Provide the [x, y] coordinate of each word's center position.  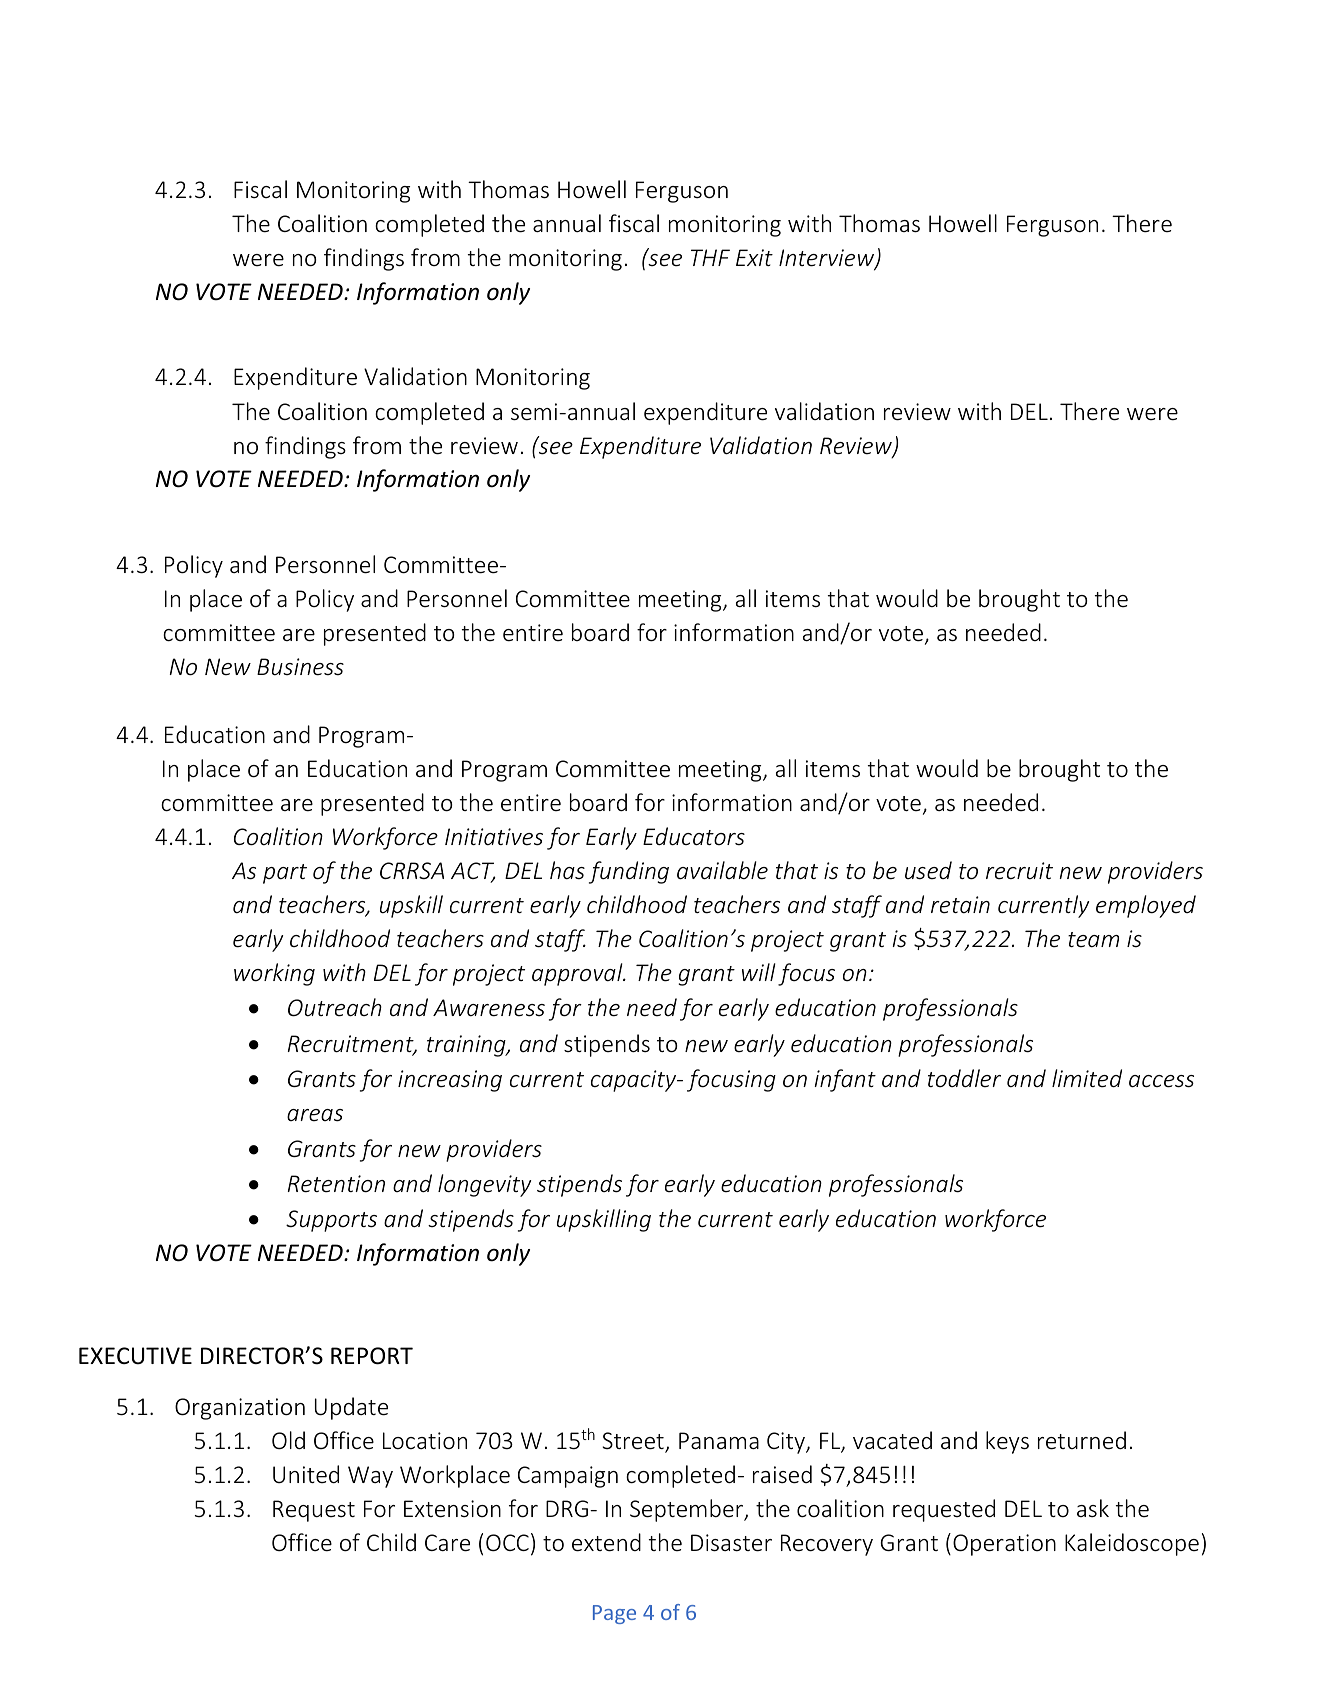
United [306, 1474]
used [928, 870]
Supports [331, 1221]
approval [578, 974]
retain [960, 905]
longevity [485, 1185]
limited [1087, 1078]
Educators [694, 836]
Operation [1004, 1545]
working [274, 974]
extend [606, 1542]
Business [300, 667]
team [1093, 940]
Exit [754, 257]
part [285, 874]
